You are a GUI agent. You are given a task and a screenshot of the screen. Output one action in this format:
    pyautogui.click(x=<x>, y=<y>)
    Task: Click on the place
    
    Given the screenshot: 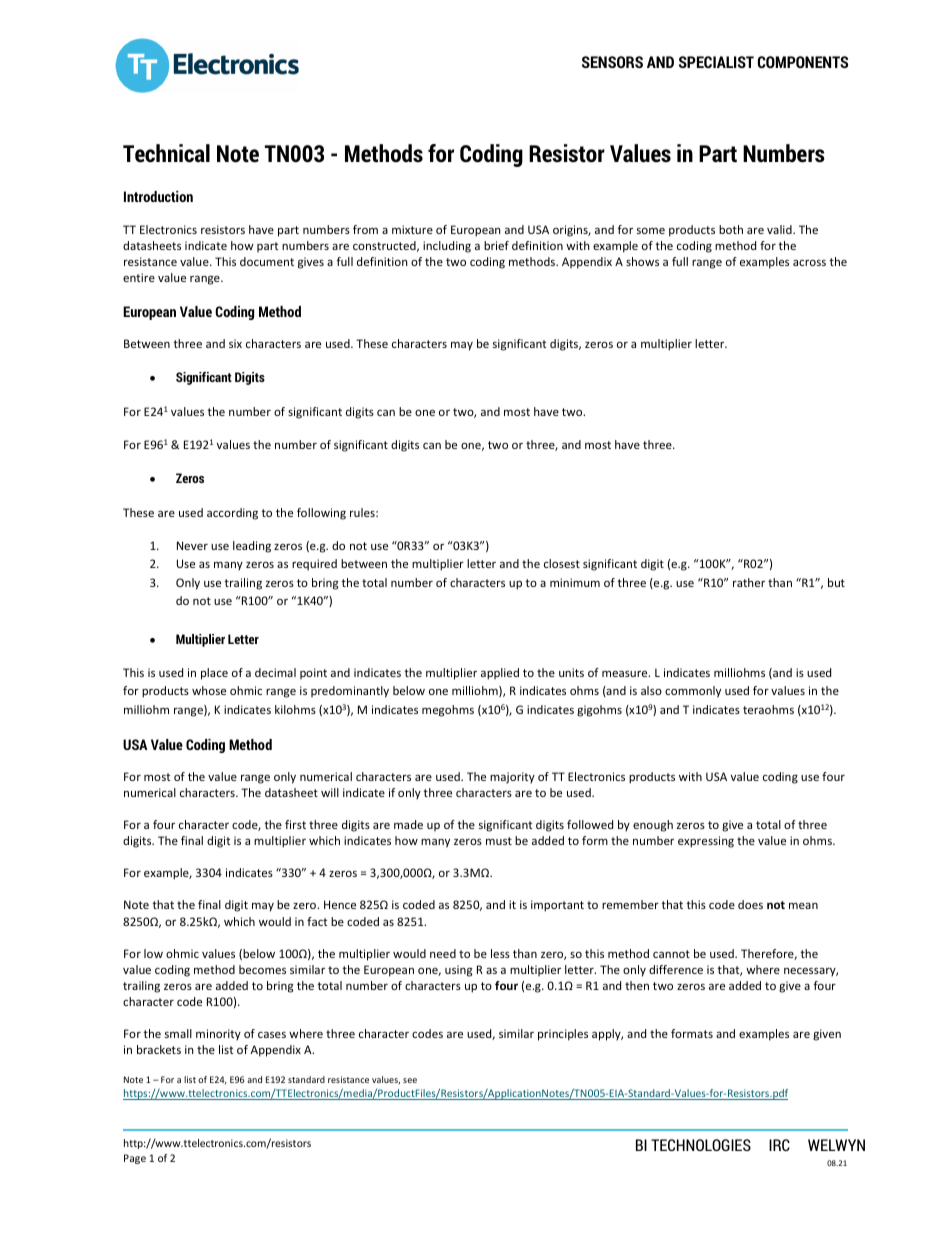 What is the action you would take?
    pyautogui.click(x=214, y=674)
